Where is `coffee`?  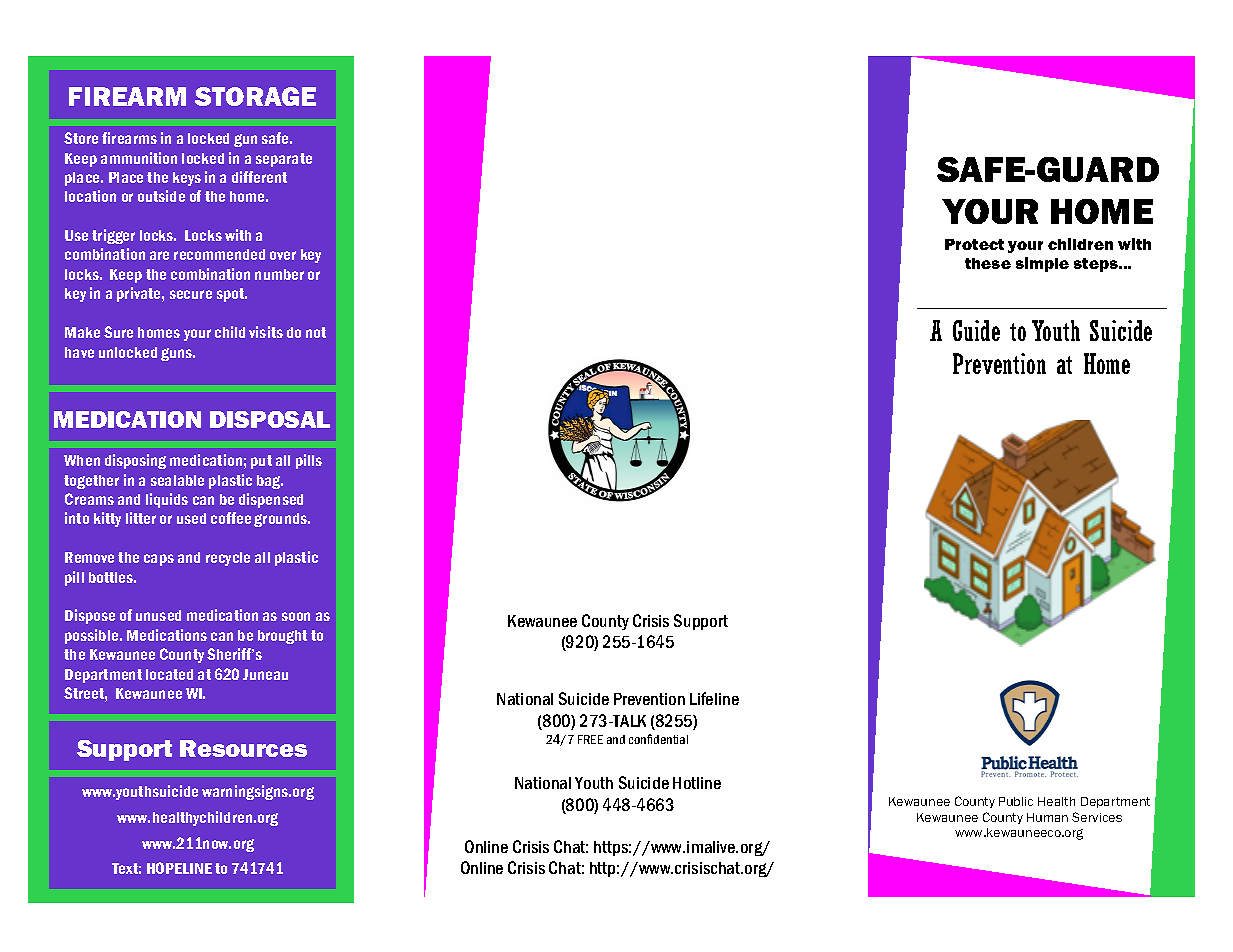 coffee is located at coordinates (231, 518).
